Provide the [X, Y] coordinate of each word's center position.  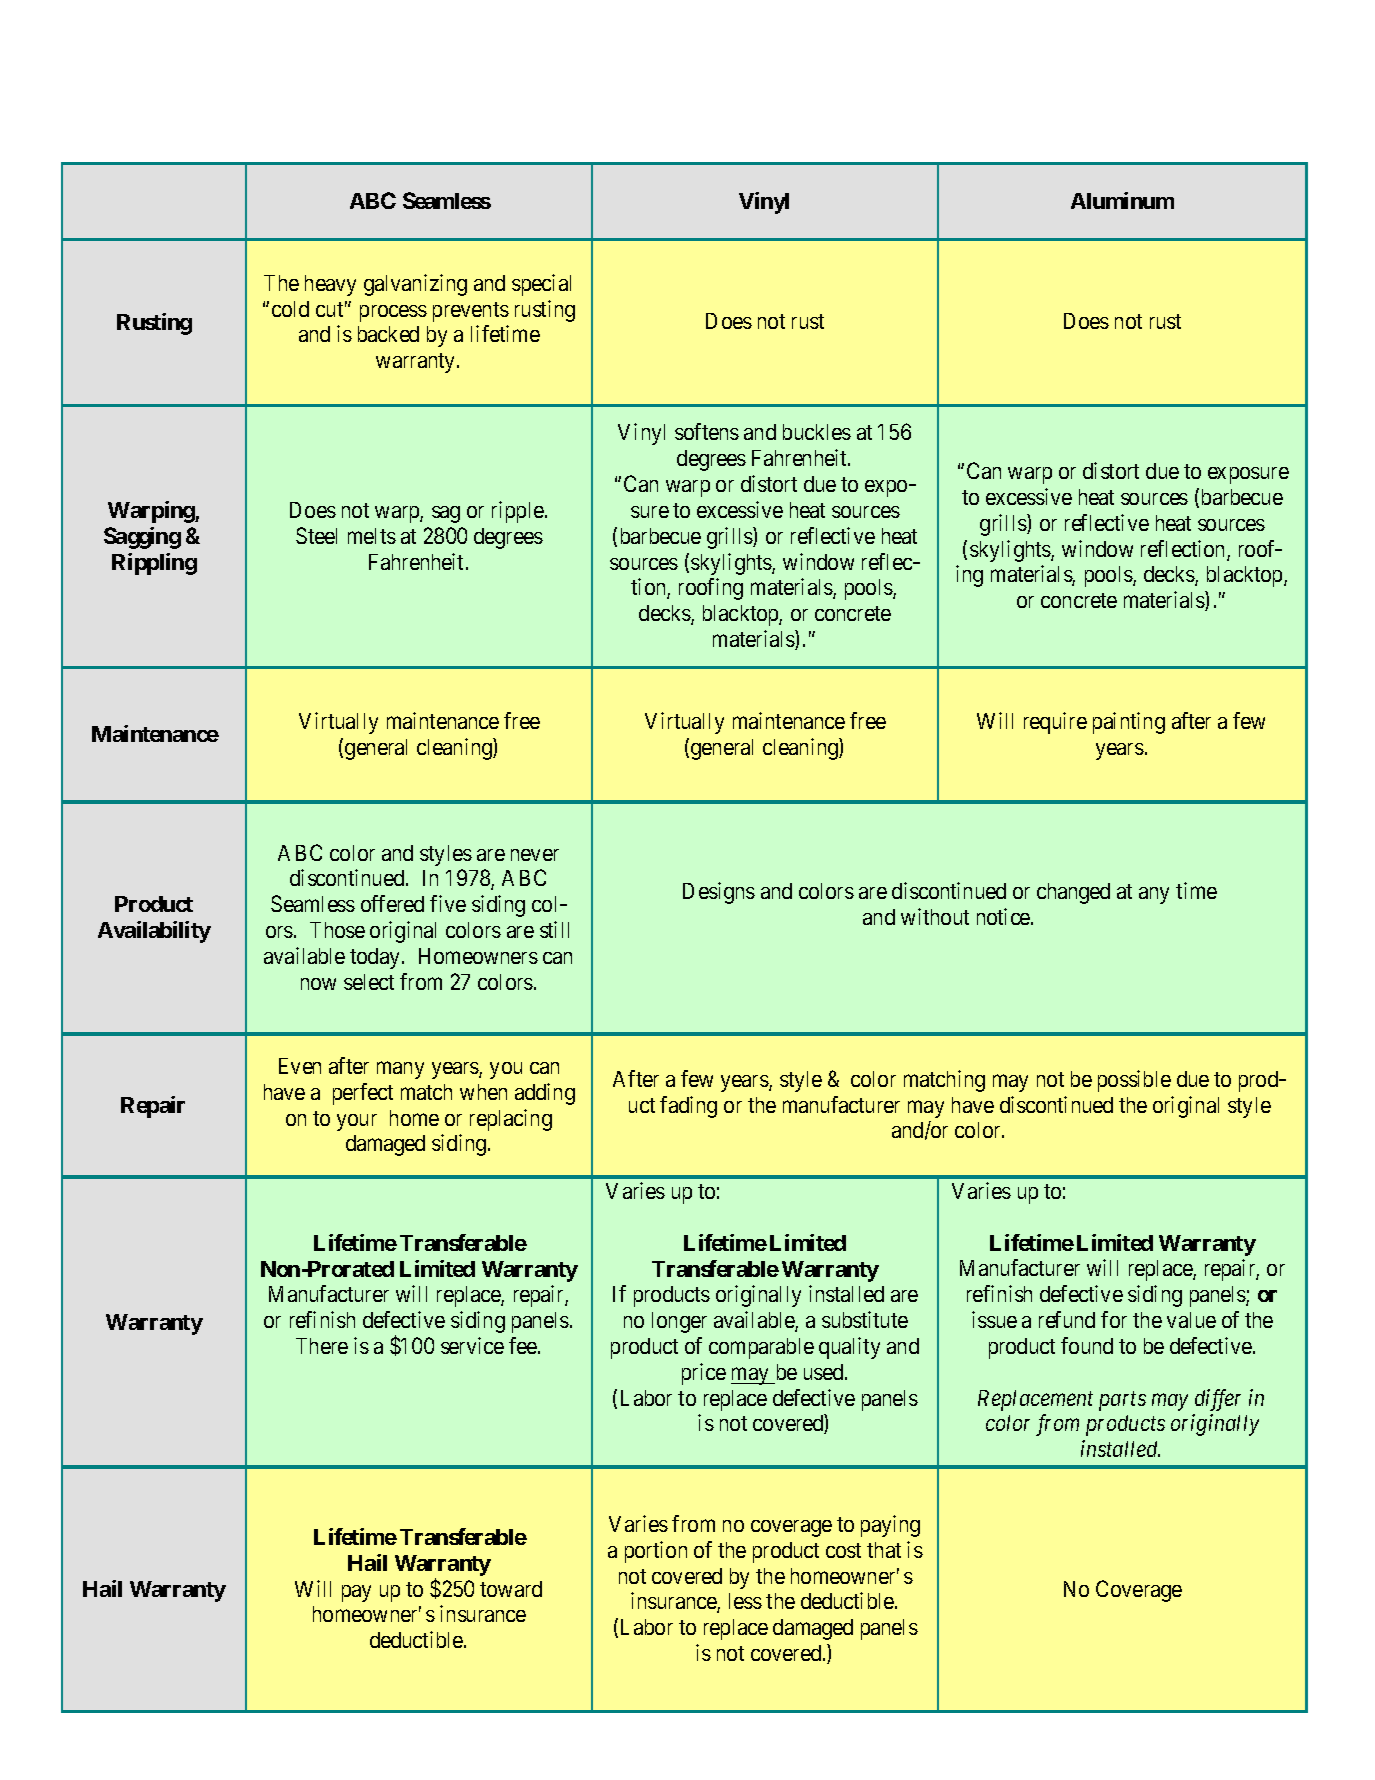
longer [679, 1322]
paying [890, 1526]
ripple [518, 512]
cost [843, 1550]
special [541, 285]
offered [392, 903]
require [1055, 723]
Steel [316, 535]
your [357, 1122]
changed [1073, 893]
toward [511, 1589]
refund [1067, 1319]
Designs [719, 893]
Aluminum [1122, 200]
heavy [330, 285]
